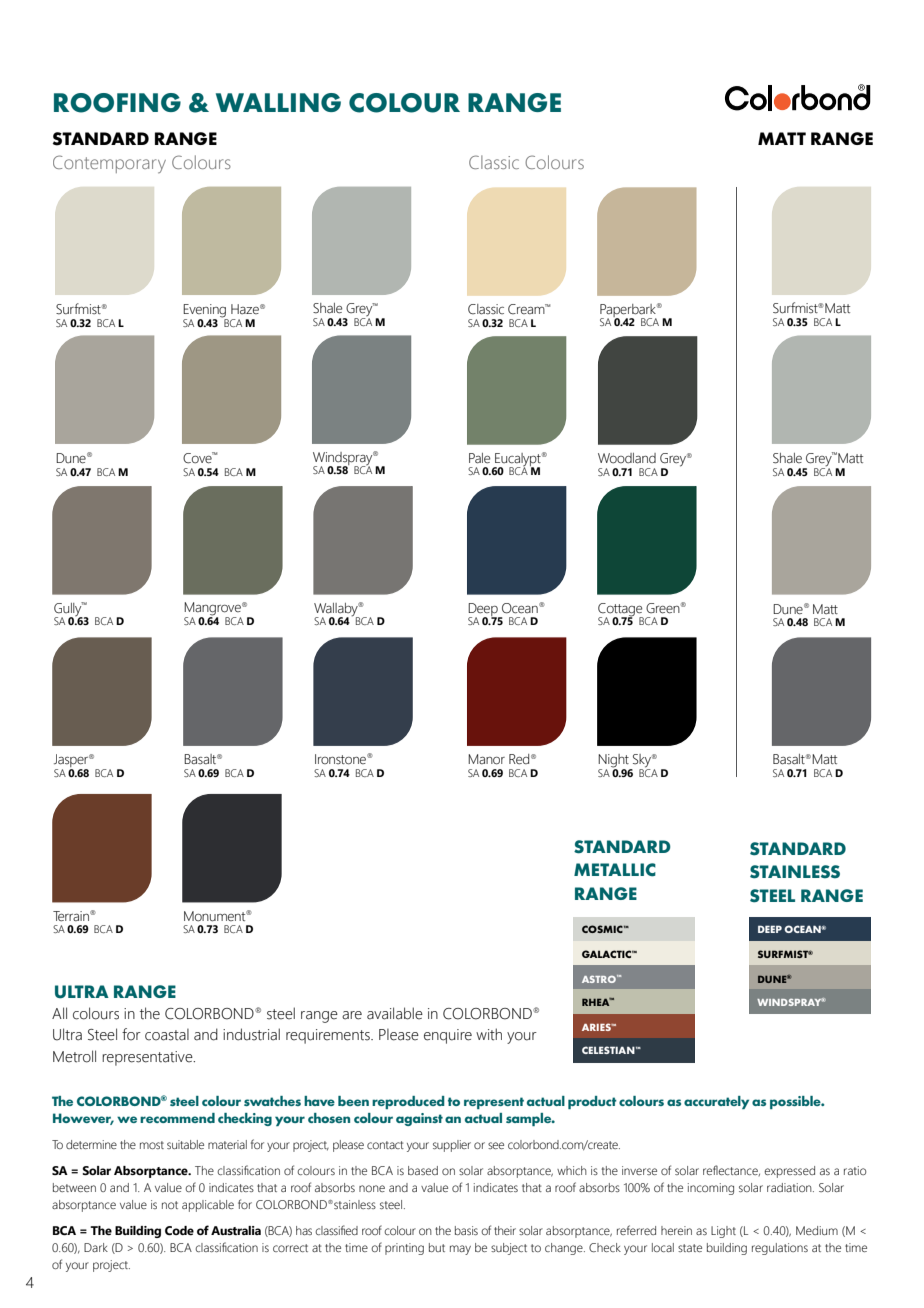  What do you see at coordinates (627, 458) in the document?
I see `Woodland` at bounding box center [627, 458].
